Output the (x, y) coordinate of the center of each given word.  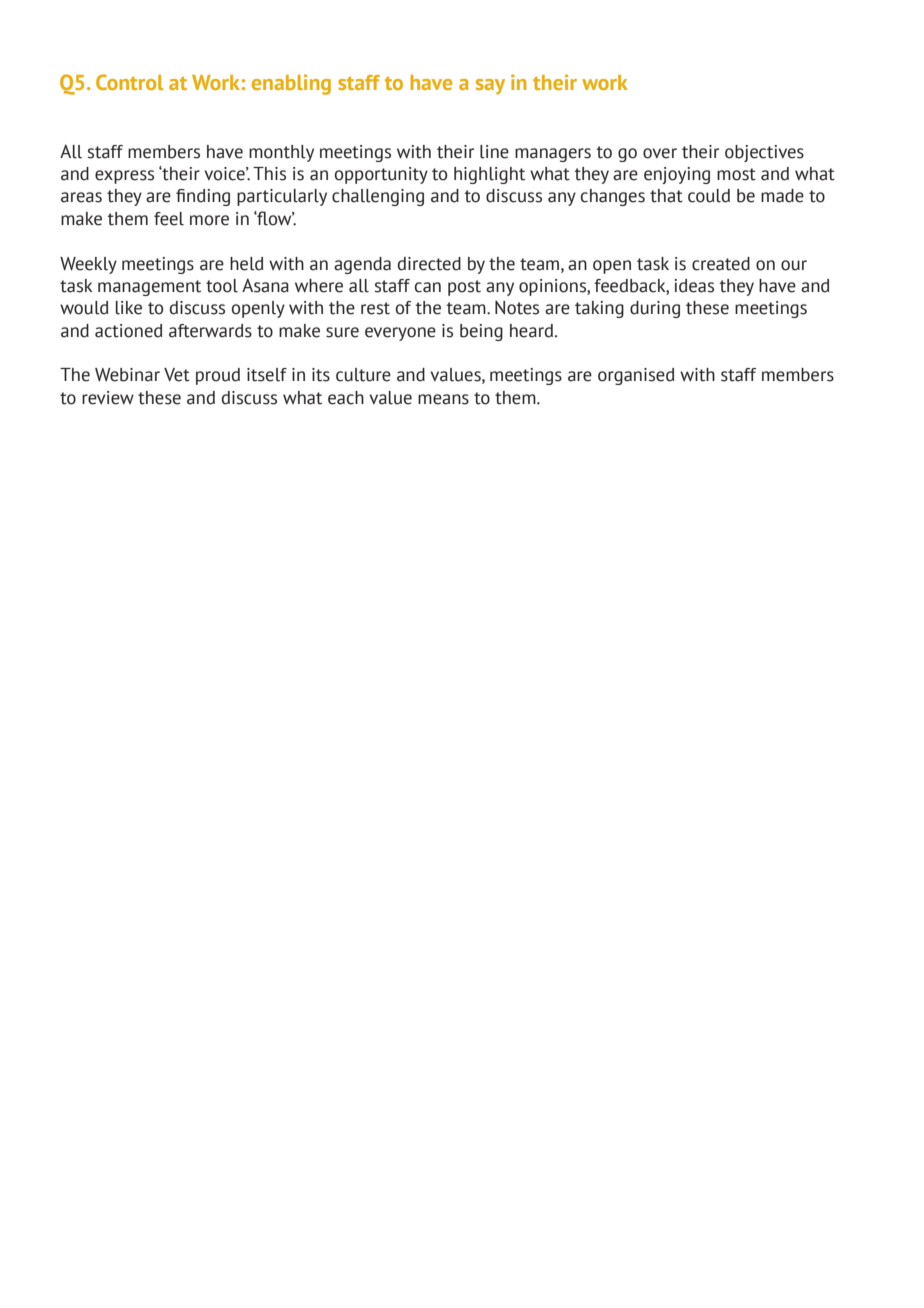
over (660, 153)
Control (129, 82)
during (655, 309)
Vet (177, 375)
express (124, 177)
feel (169, 219)
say (490, 86)
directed (429, 264)
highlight (489, 175)
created (721, 264)
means (443, 399)
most (736, 174)
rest (375, 308)
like (129, 308)
